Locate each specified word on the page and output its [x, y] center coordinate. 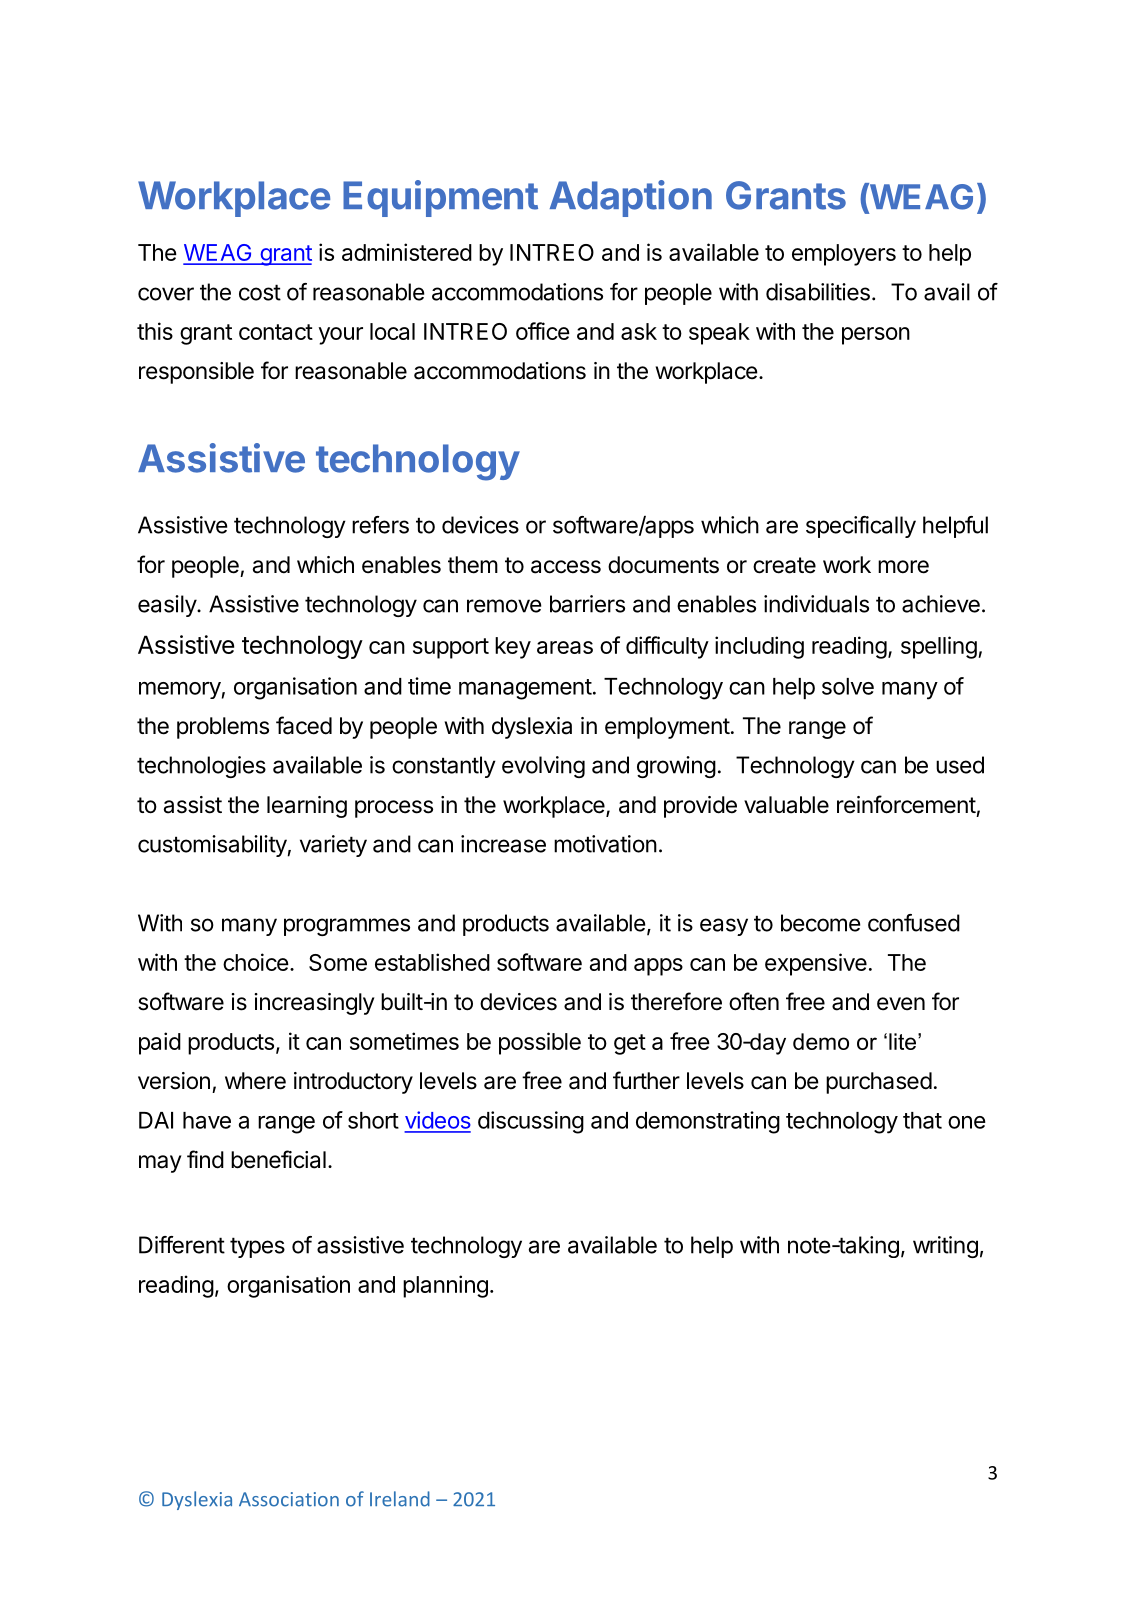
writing [945, 1247]
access [566, 567]
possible [540, 1043]
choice [256, 962]
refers [380, 525]
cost [260, 292]
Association [289, 1499]
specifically [861, 527]
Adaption [631, 198]
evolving [543, 767]
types [257, 1247]
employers [844, 255]
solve [848, 686]
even [901, 1004]
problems [223, 728]
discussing [531, 1122]
